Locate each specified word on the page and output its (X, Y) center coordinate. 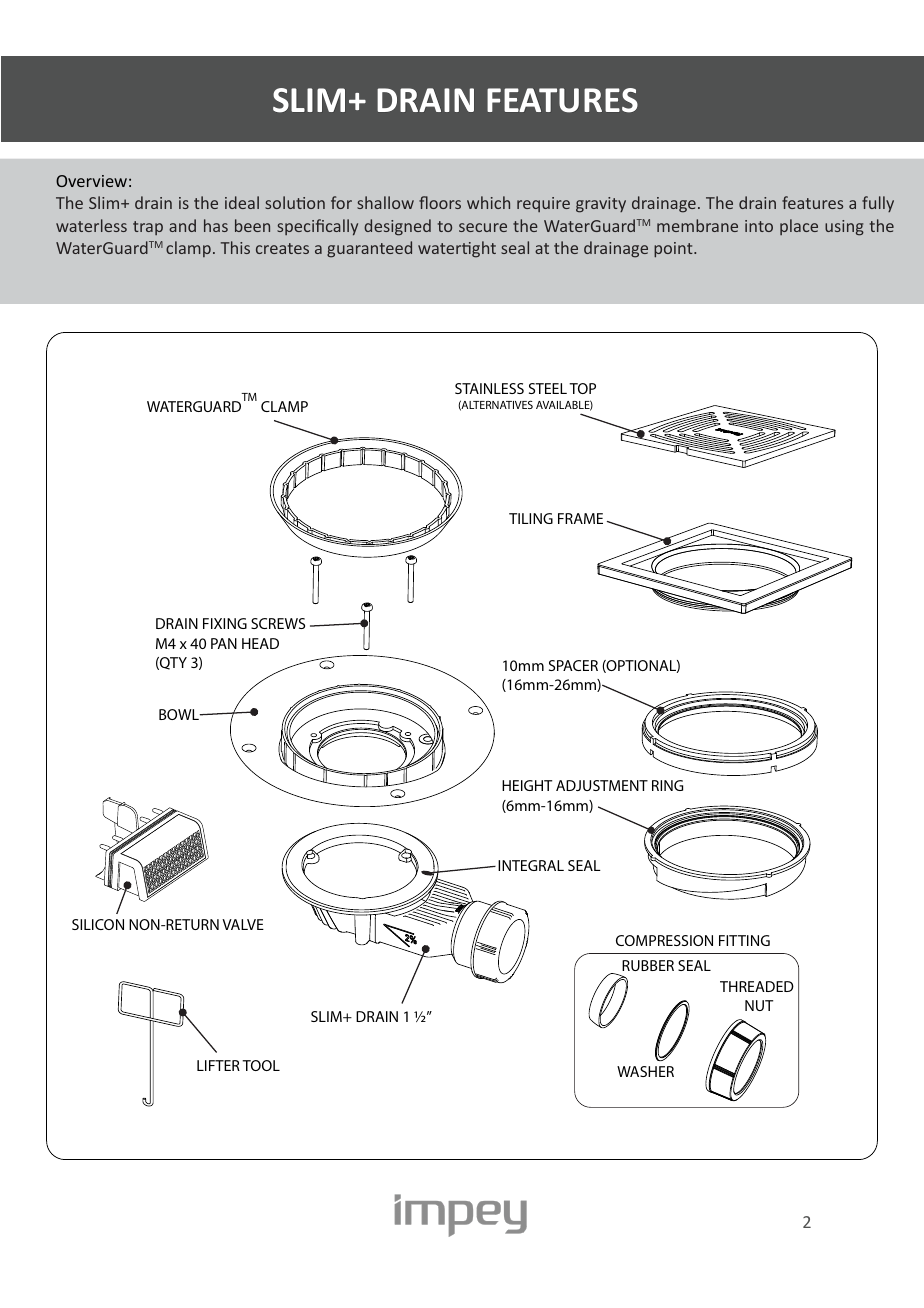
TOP (582, 388)
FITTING (744, 940)
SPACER (573, 665)
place (799, 227)
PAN (224, 643)
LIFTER (218, 1065)
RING (667, 785)
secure (483, 227)
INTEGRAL (531, 865)
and (182, 225)
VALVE (243, 924)
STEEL (548, 388)
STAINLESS (489, 388)
